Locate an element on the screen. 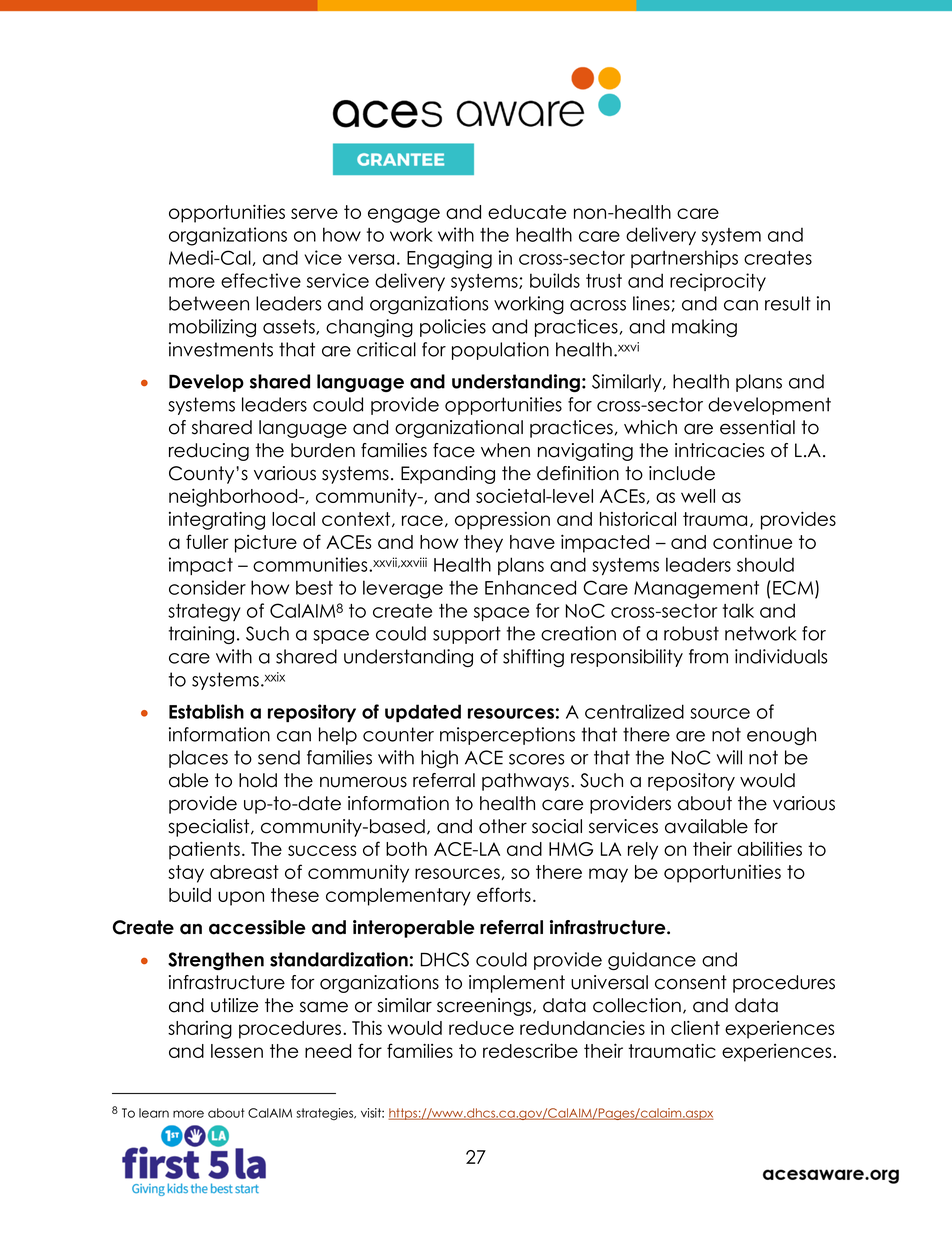 The width and height of the screenshot is (952, 1233). face is located at coordinates (454, 450).
